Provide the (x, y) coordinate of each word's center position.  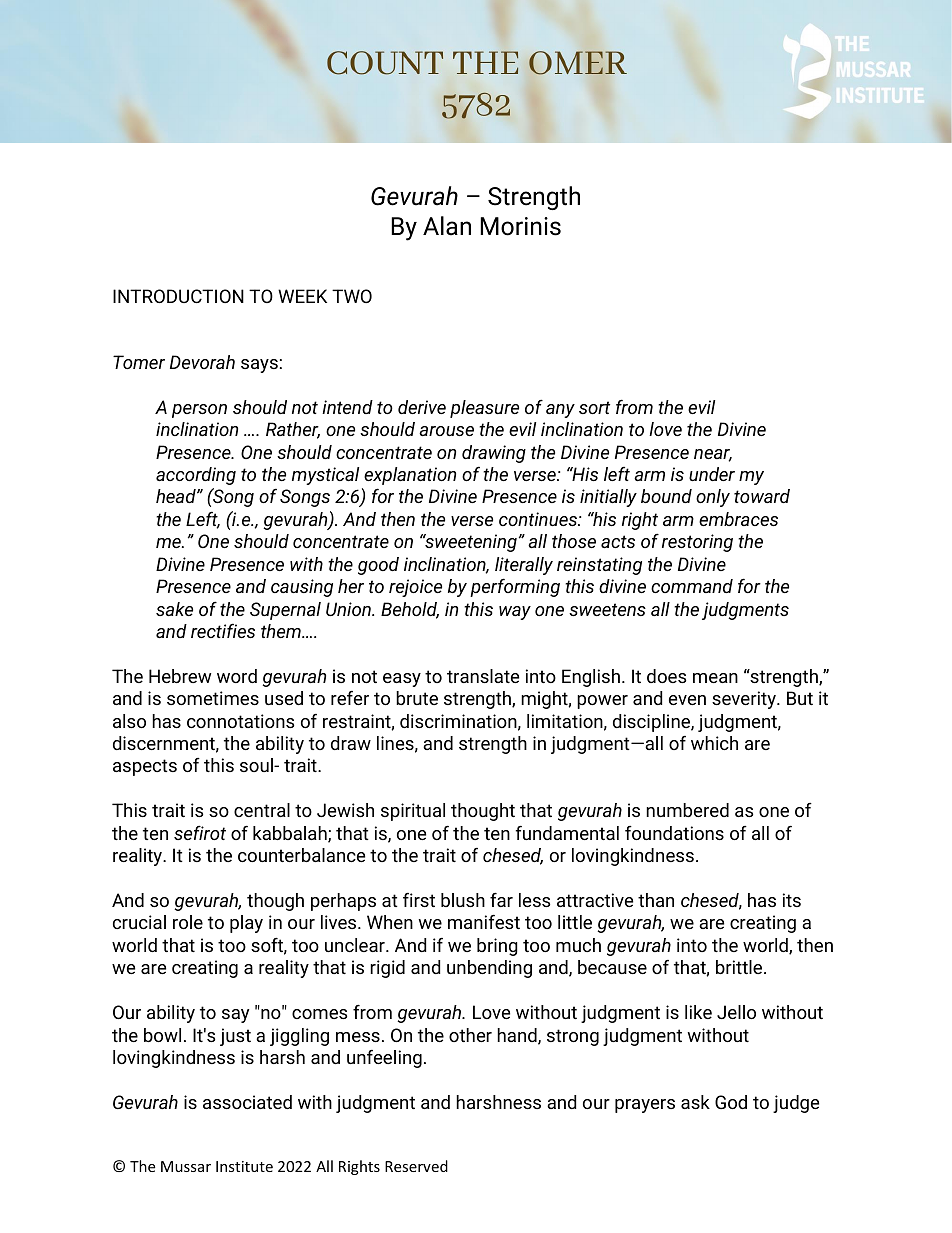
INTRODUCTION (178, 296)
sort (594, 407)
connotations (240, 721)
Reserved (416, 1166)
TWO (352, 296)
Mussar (186, 1166)
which (714, 743)
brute (417, 698)
